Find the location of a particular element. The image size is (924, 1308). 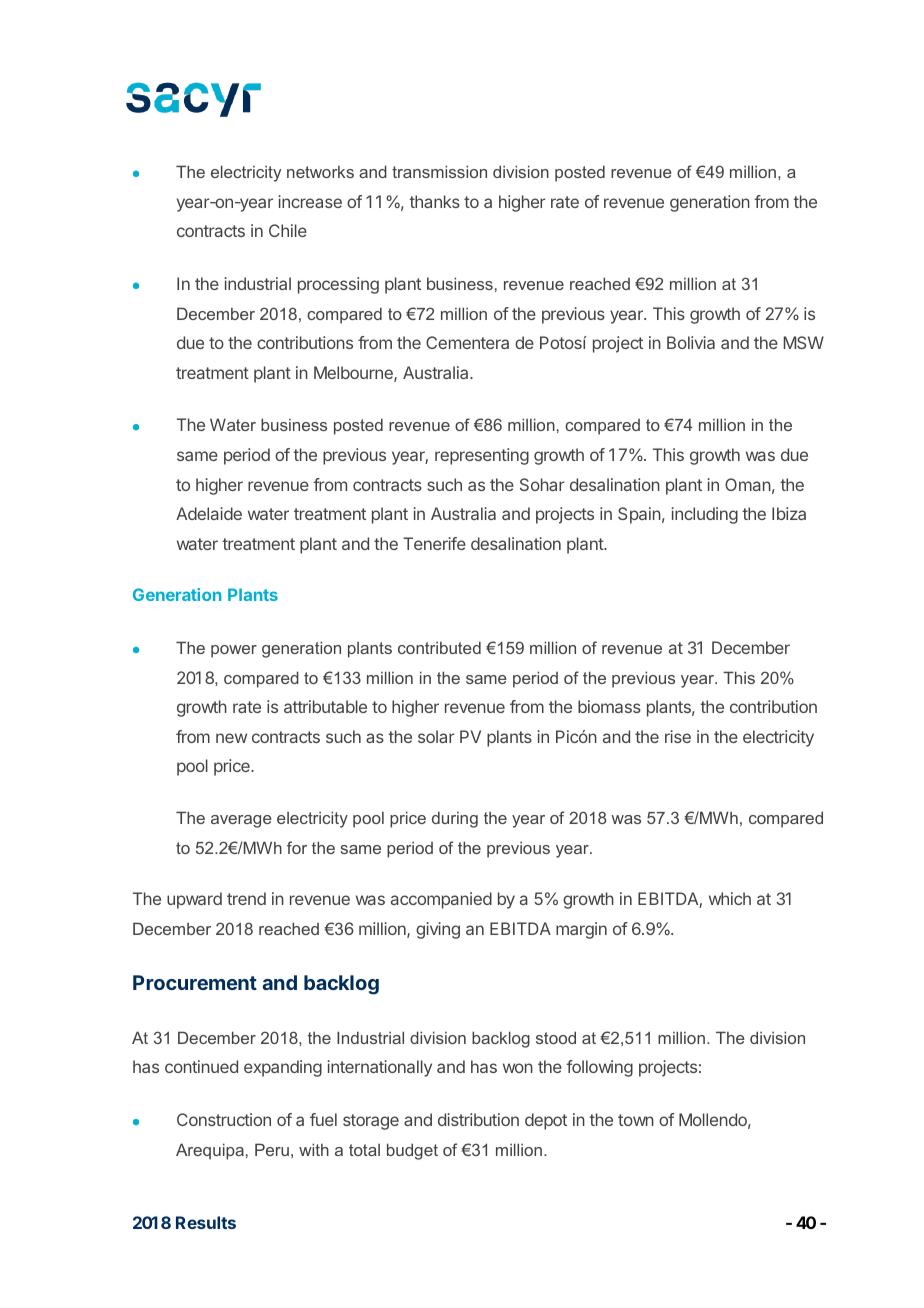

thanks is located at coordinates (434, 201).
